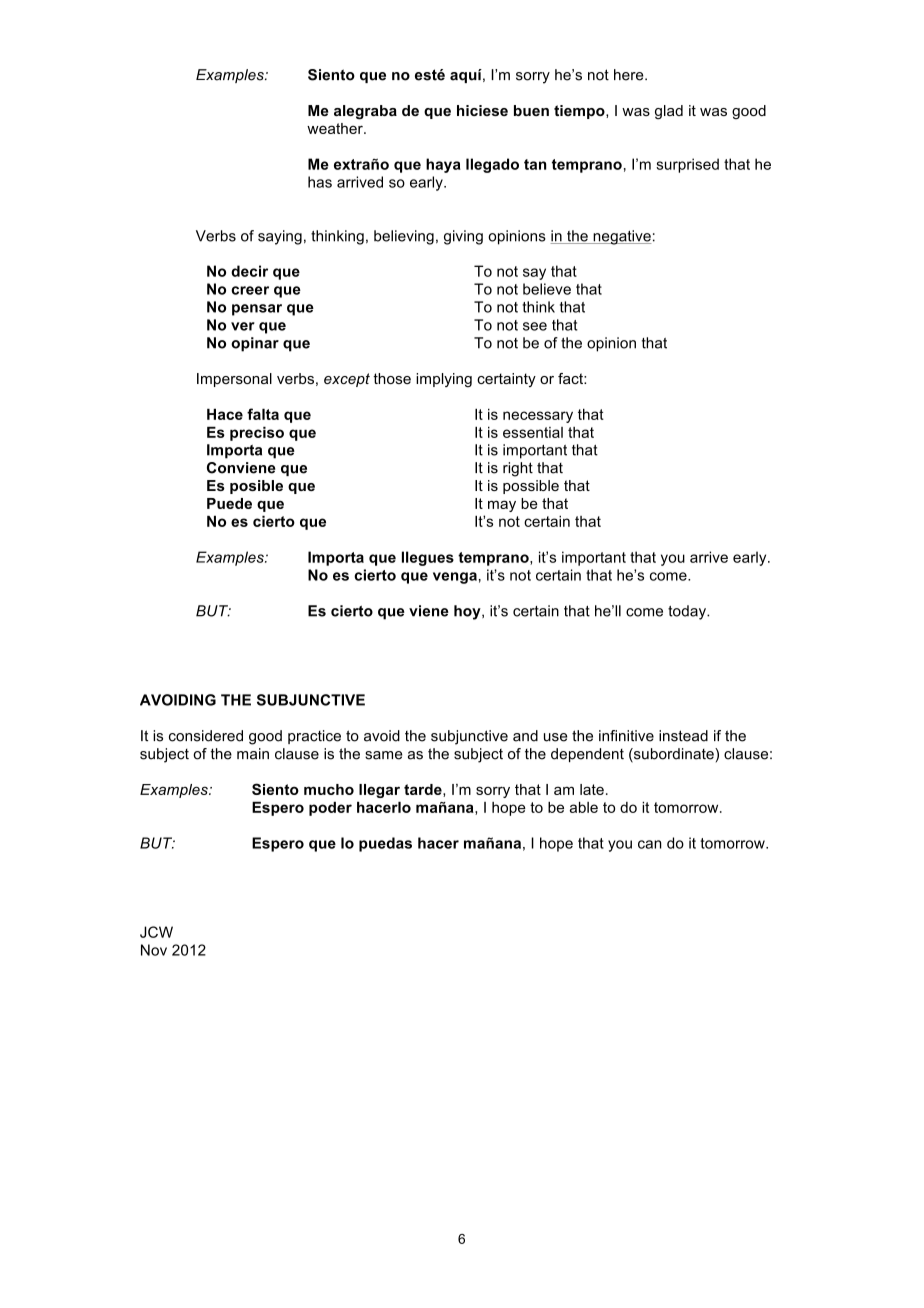 The image size is (924, 1308). What do you see at coordinates (468, 612) in the image?
I see `hoy` at bounding box center [468, 612].
